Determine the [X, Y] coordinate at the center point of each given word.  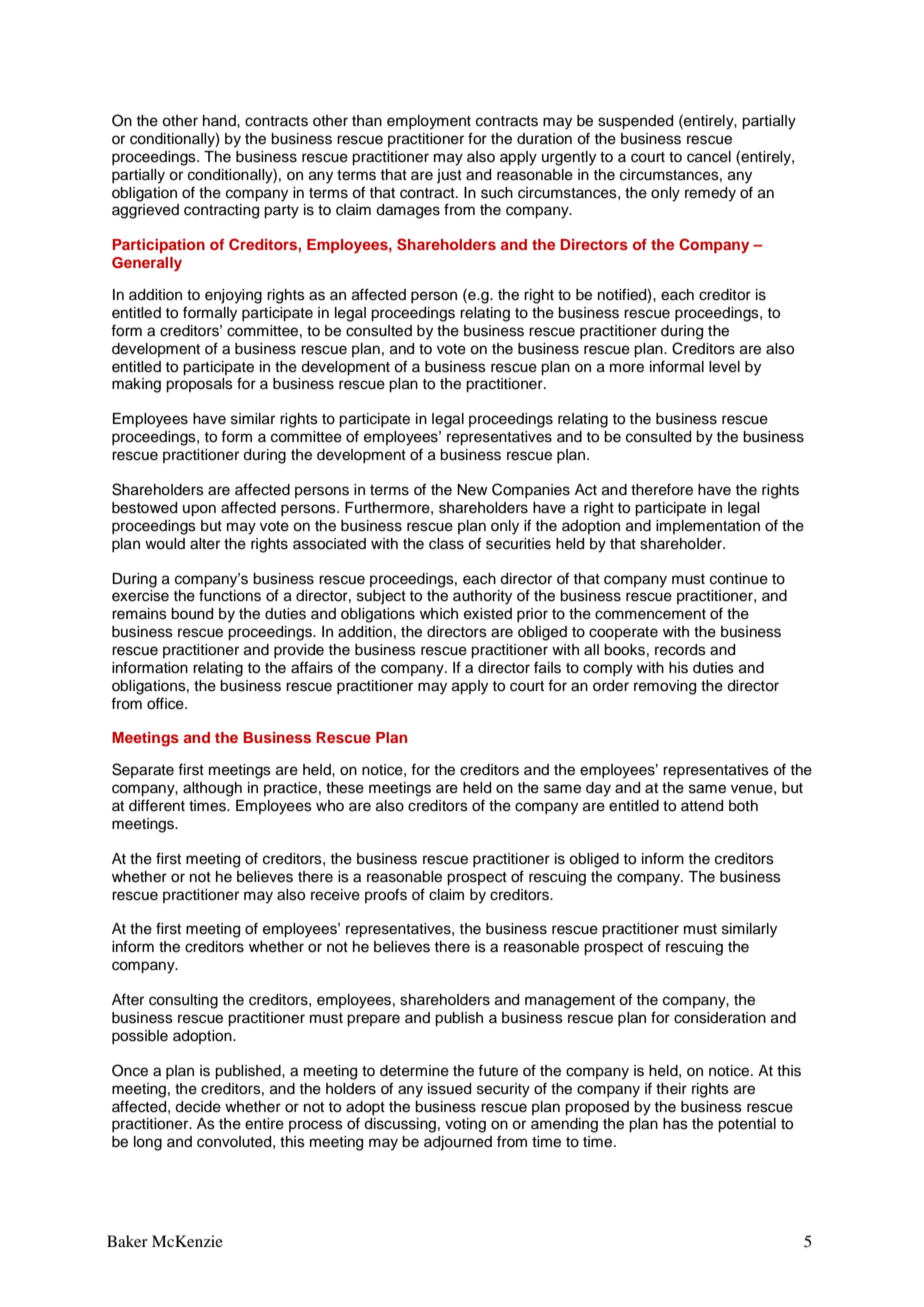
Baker [127, 1241]
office [166, 703]
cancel [709, 157]
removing [665, 687]
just [449, 176]
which [439, 614]
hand [220, 120]
